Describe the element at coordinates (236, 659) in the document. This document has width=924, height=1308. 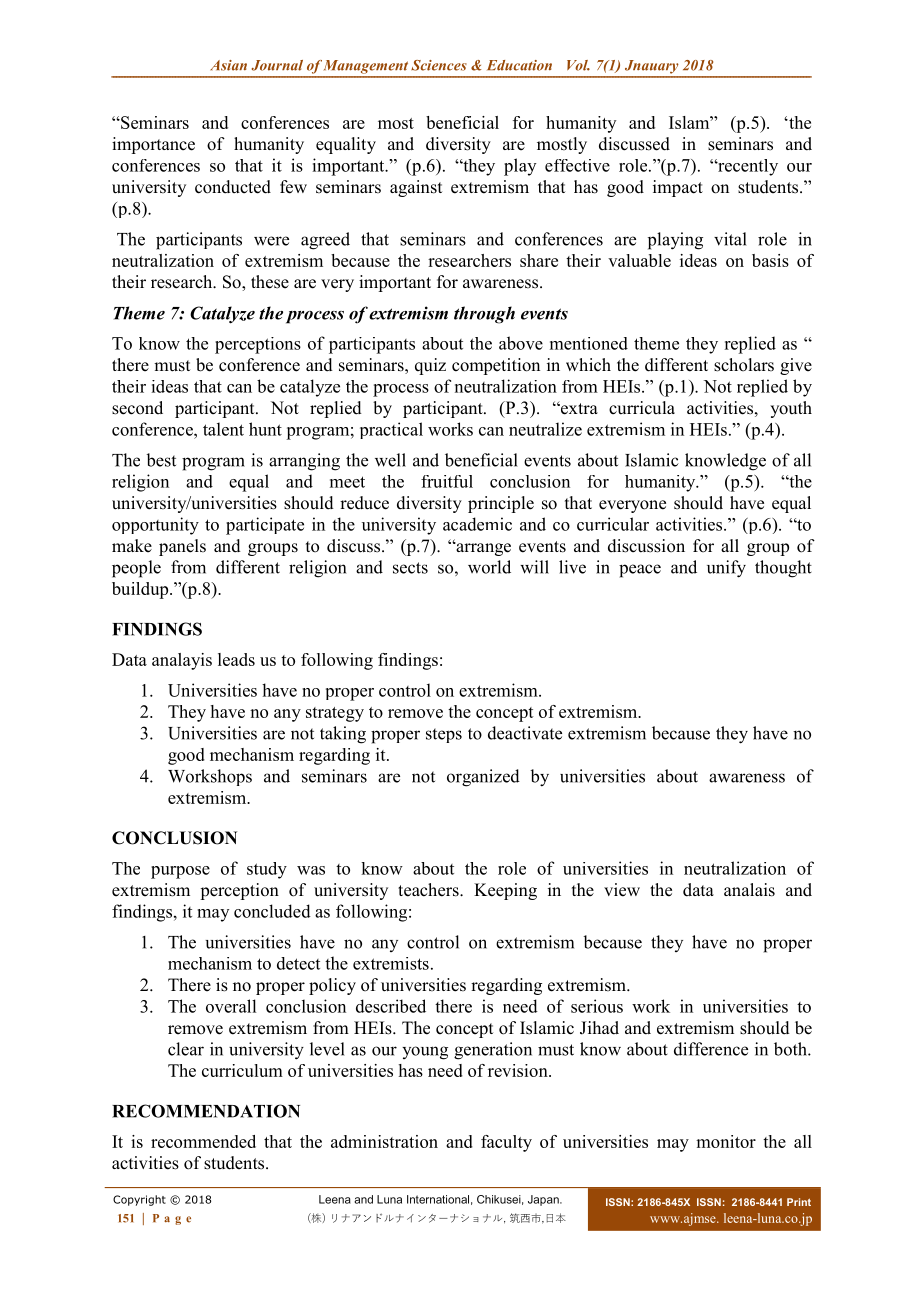
I see `leads` at that location.
